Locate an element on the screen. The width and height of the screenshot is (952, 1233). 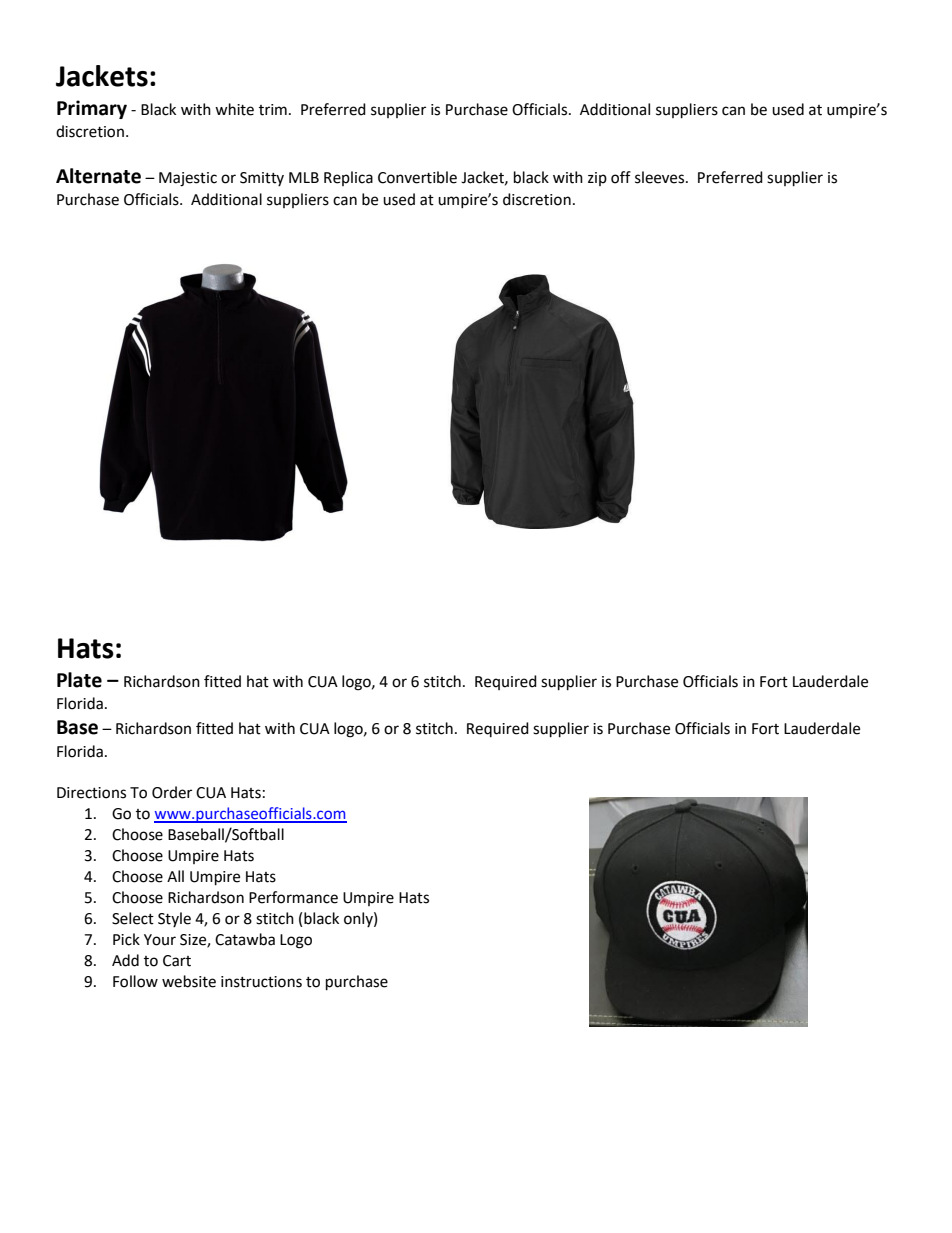
Replica is located at coordinates (348, 178).
